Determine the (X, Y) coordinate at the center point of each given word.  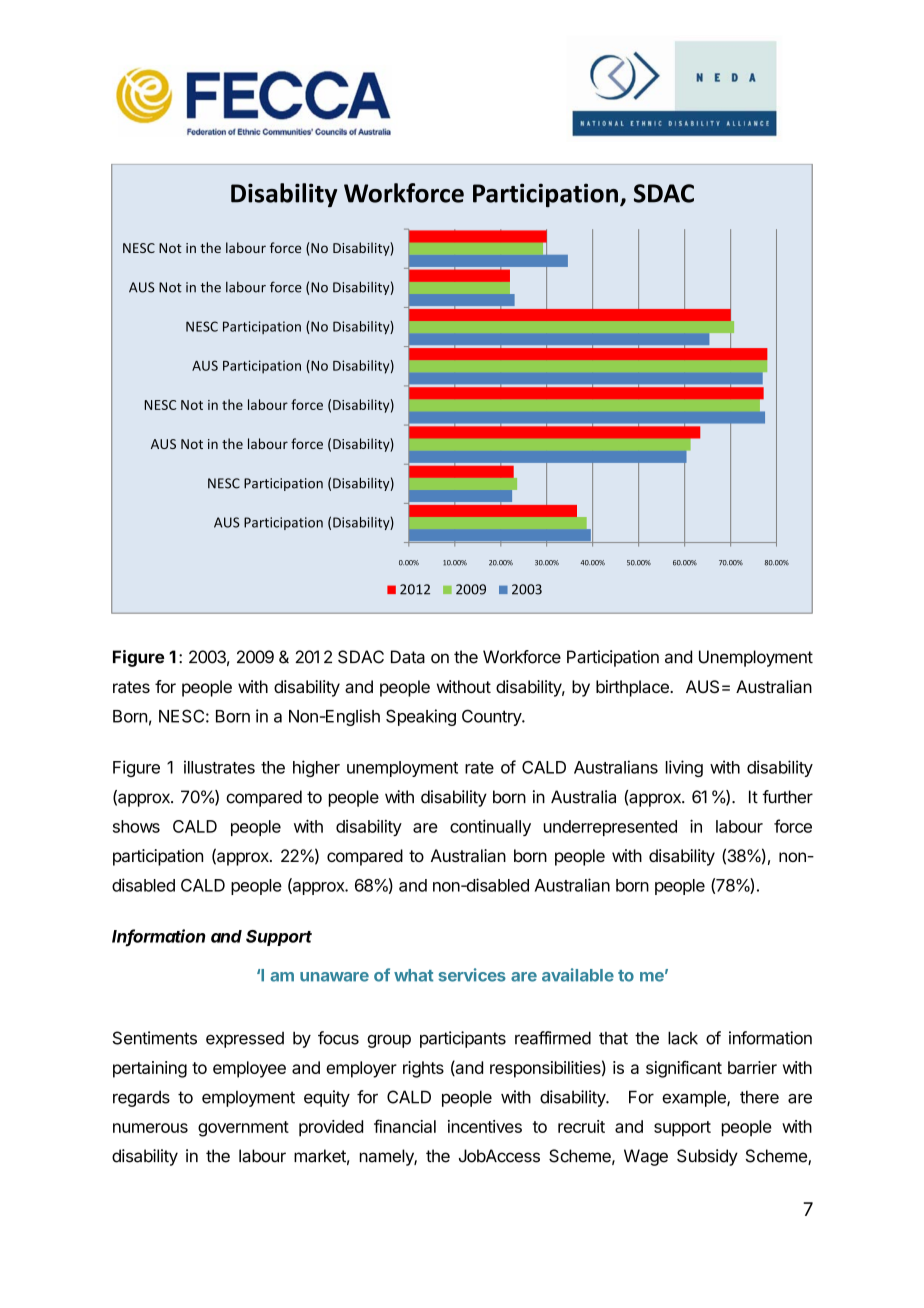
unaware (334, 977)
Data (408, 657)
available (578, 975)
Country (492, 717)
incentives (485, 1126)
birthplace (633, 688)
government (243, 1129)
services (472, 975)
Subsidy (707, 1157)
